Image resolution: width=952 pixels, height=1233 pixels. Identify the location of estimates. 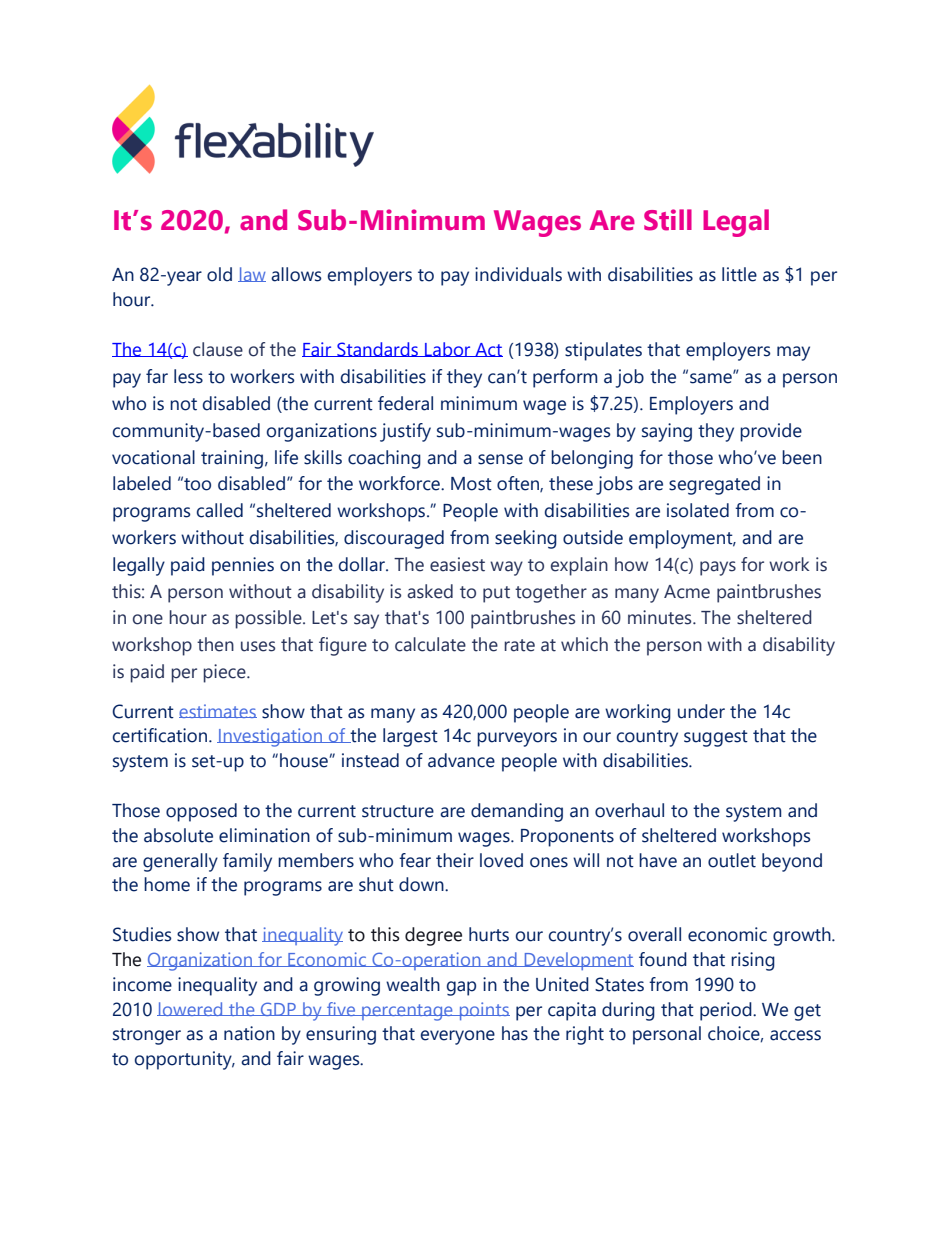
(218, 711).
